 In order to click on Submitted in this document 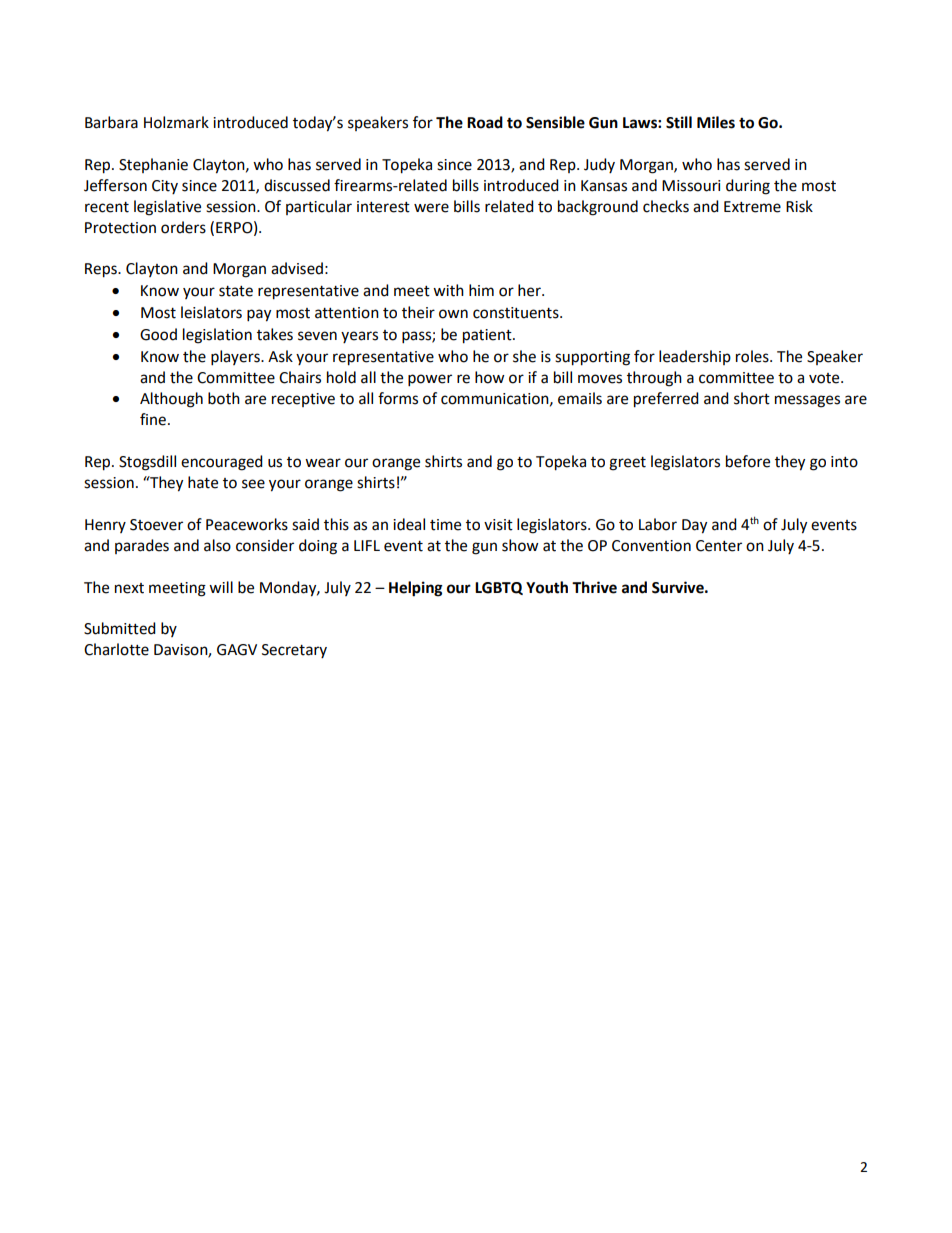, I will do `click(120, 628)`.
